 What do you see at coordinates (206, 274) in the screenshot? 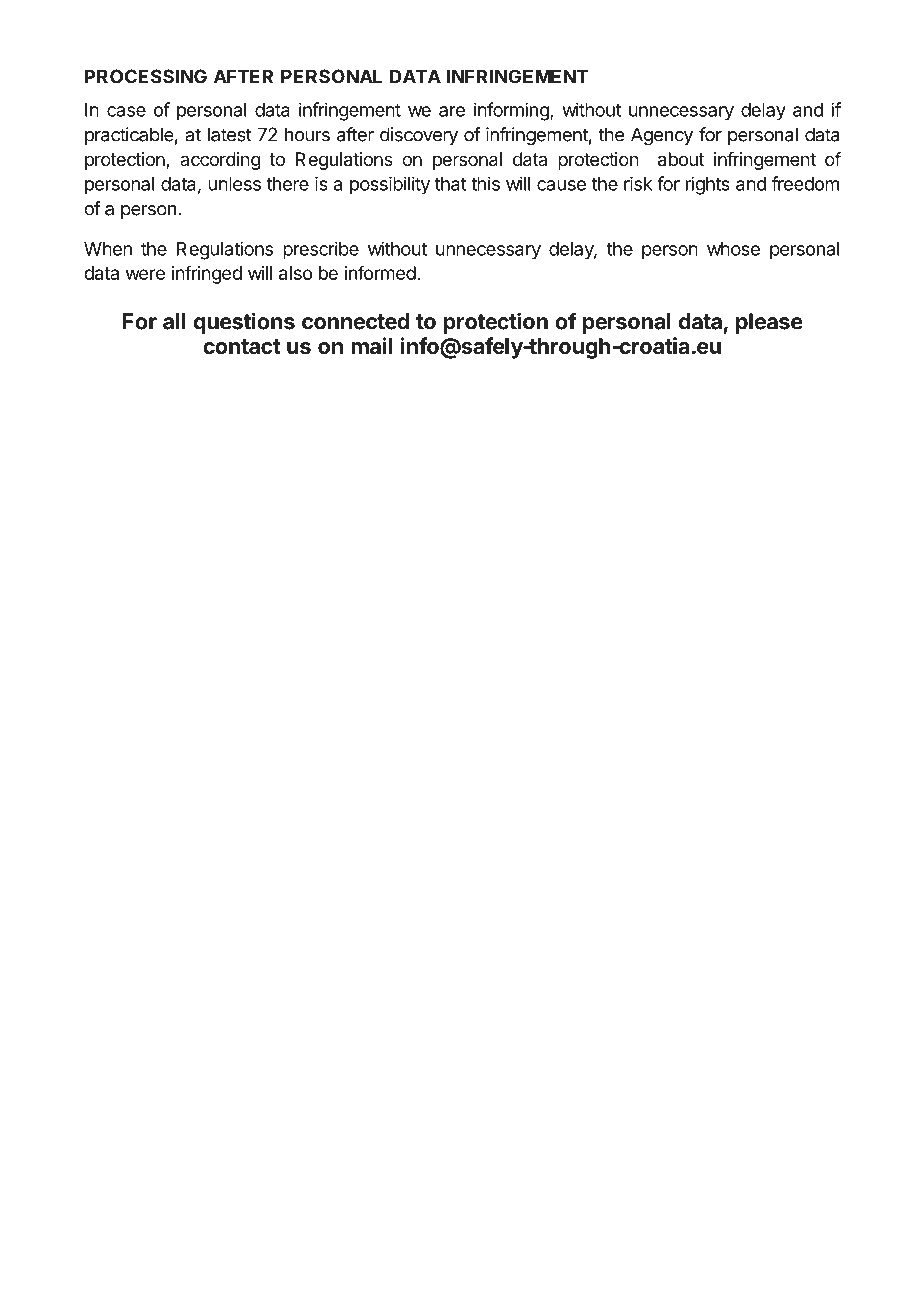
I see `infringed` at bounding box center [206, 274].
